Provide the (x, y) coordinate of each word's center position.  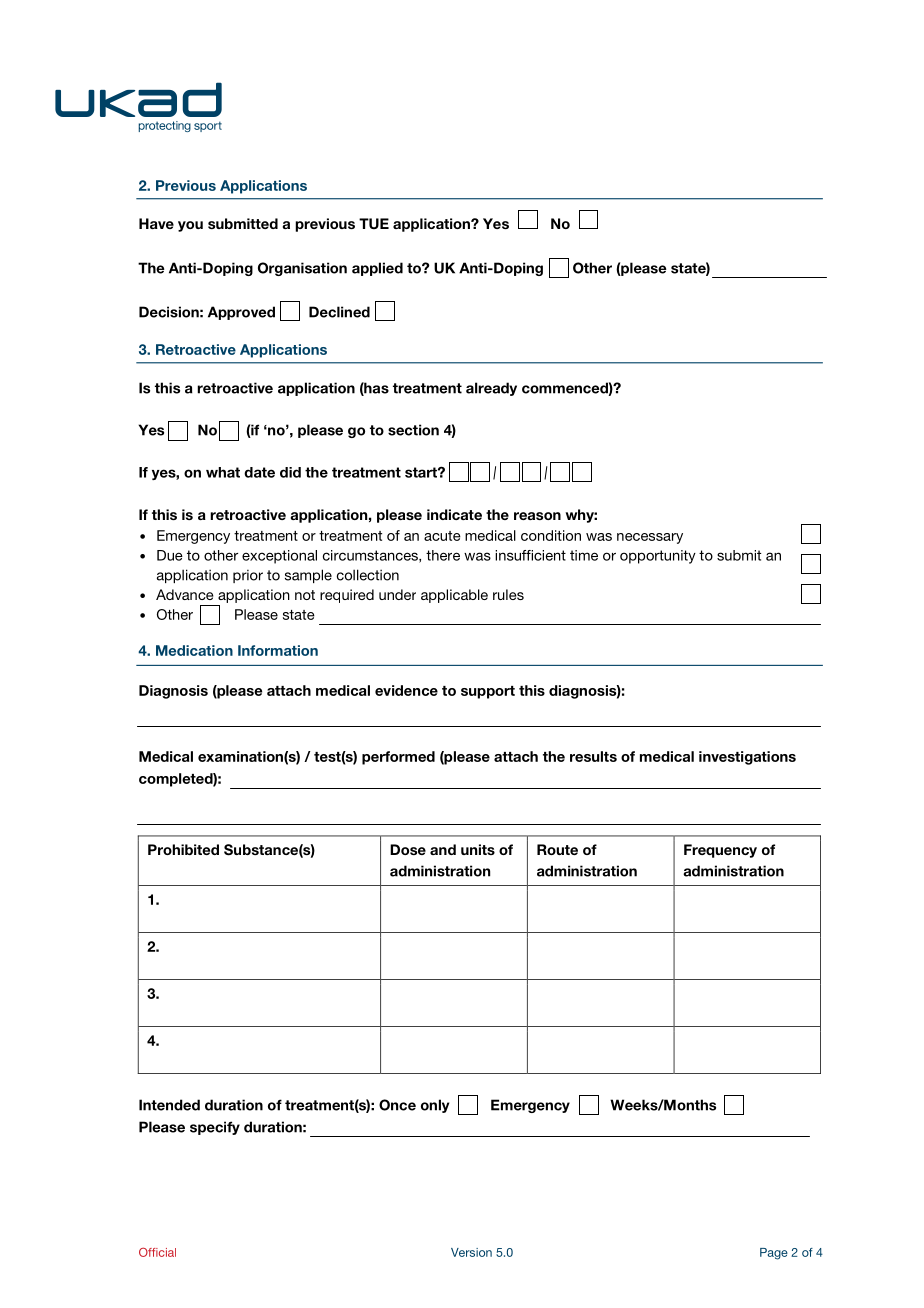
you (190, 226)
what (223, 472)
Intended (169, 1105)
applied (377, 269)
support (488, 692)
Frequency (720, 851)
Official (157, 1252)
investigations (747, 758)
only (435, 1106)
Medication (194, 650)
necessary (650, 538)
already (491, 389)
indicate (454, 514)
